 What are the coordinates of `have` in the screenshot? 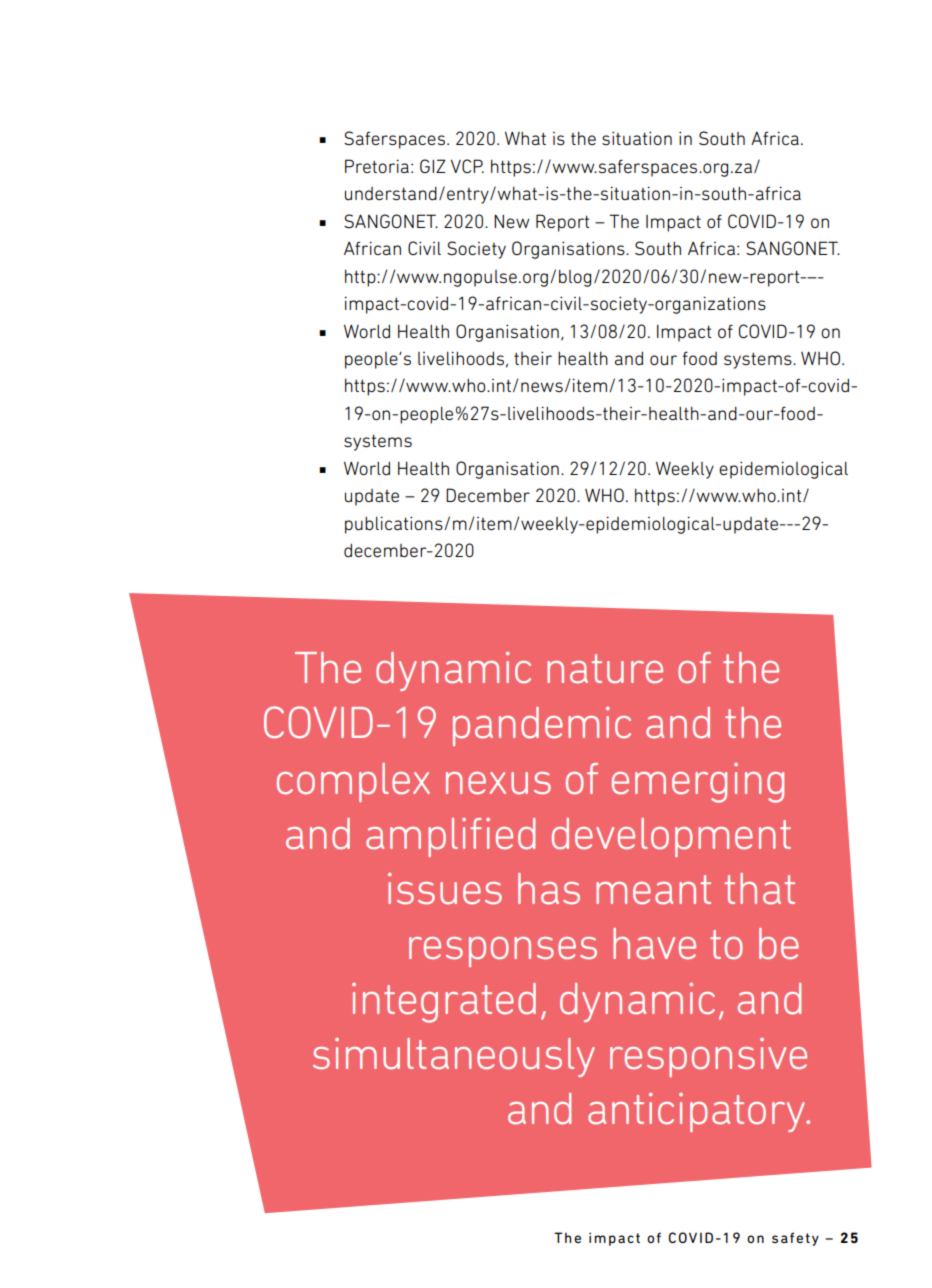 It's located at (654, 943).
